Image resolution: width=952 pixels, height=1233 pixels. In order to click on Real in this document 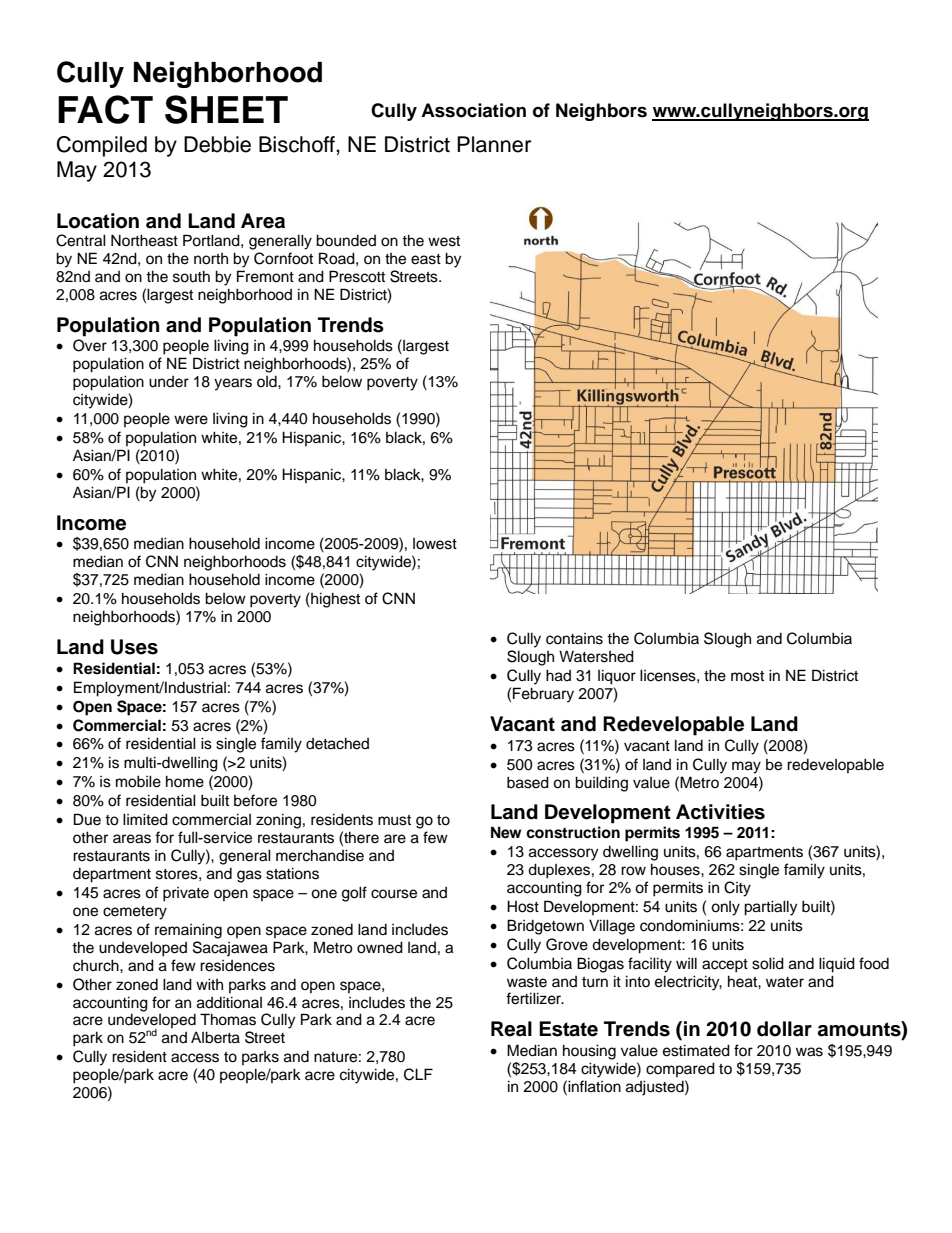, I will do `click(511, 1029)`.
